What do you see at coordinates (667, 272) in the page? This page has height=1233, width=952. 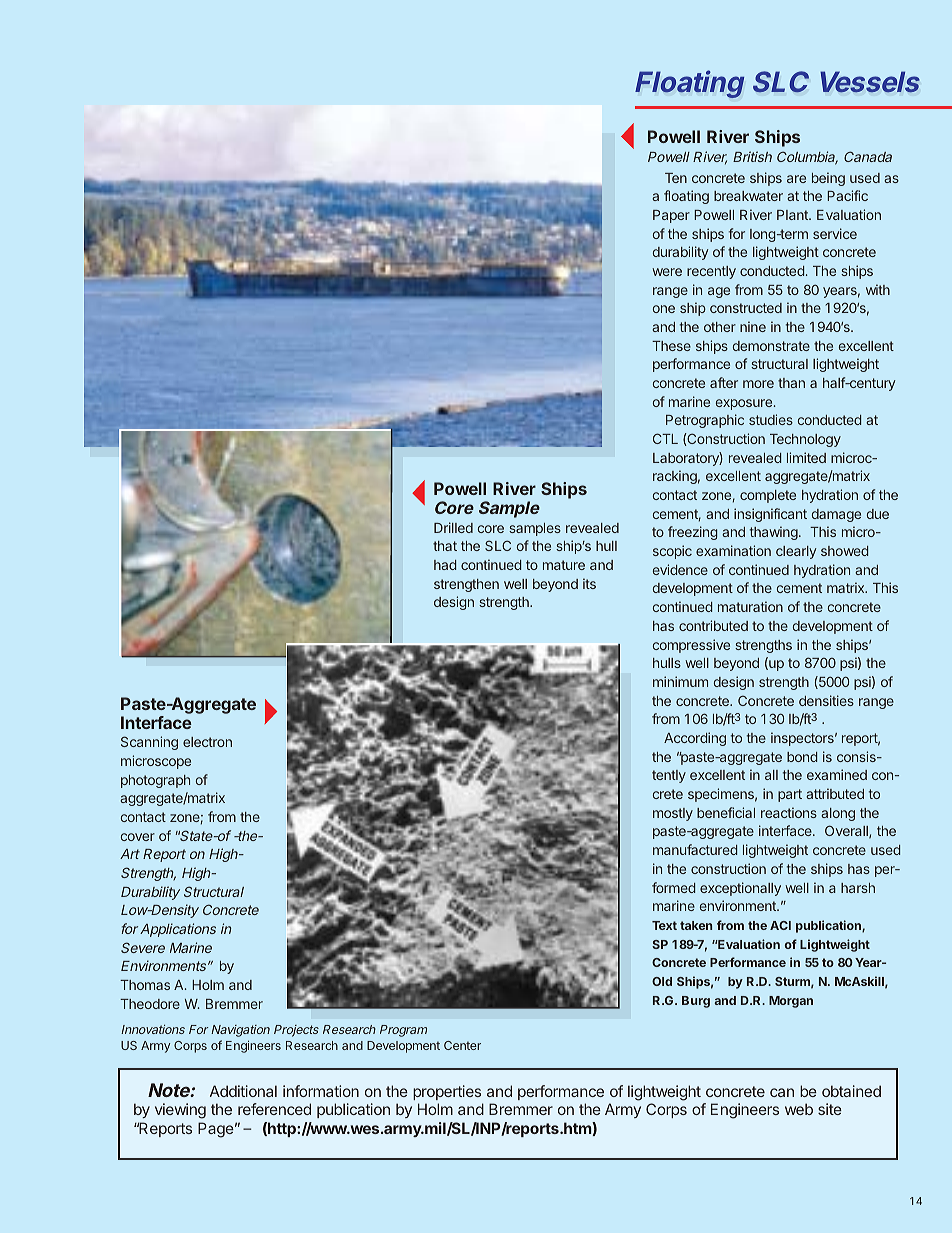 I see `were` at bounding box center [667, 272].
